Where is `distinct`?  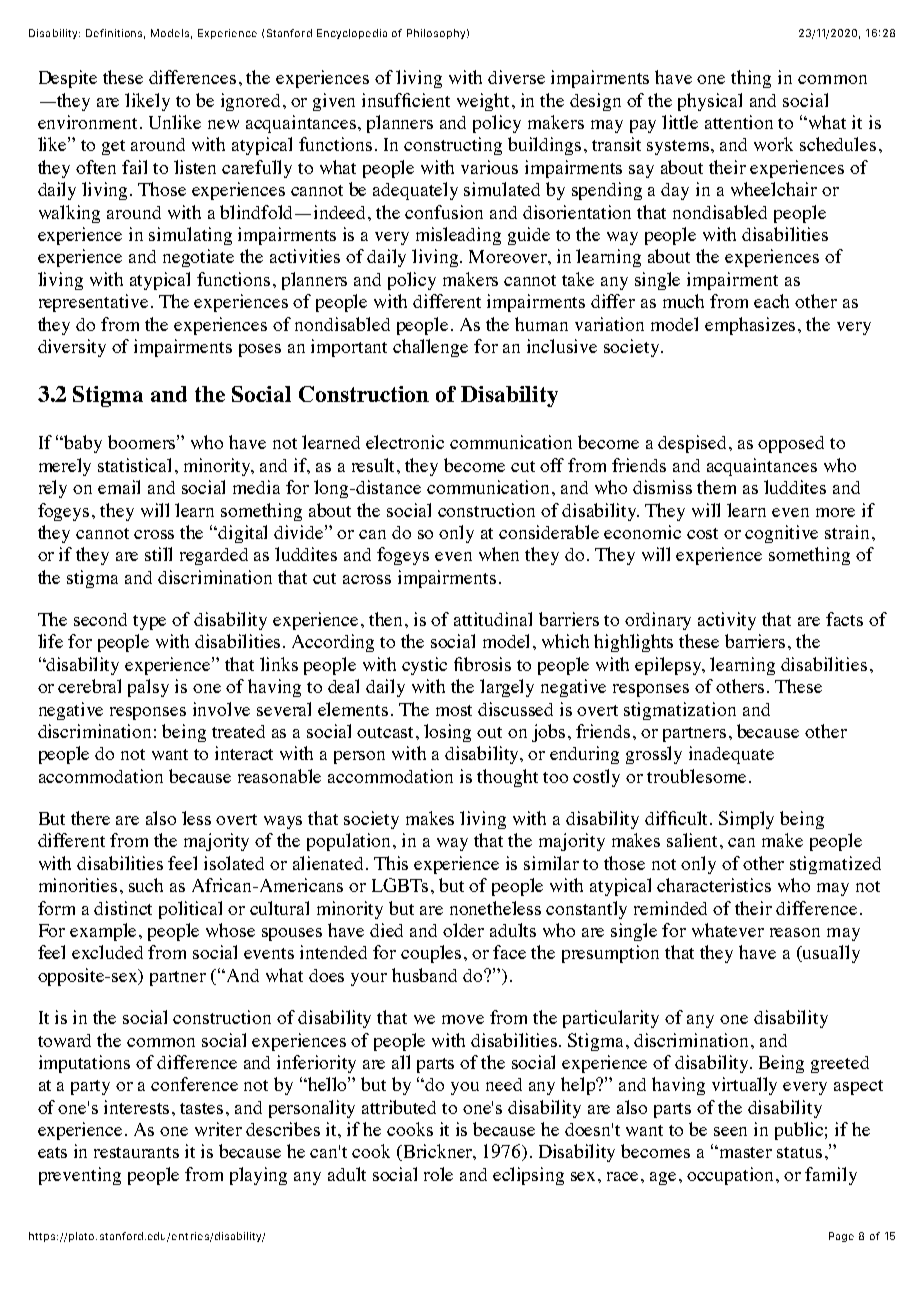
distinct is located at coordinates (123, 908).
